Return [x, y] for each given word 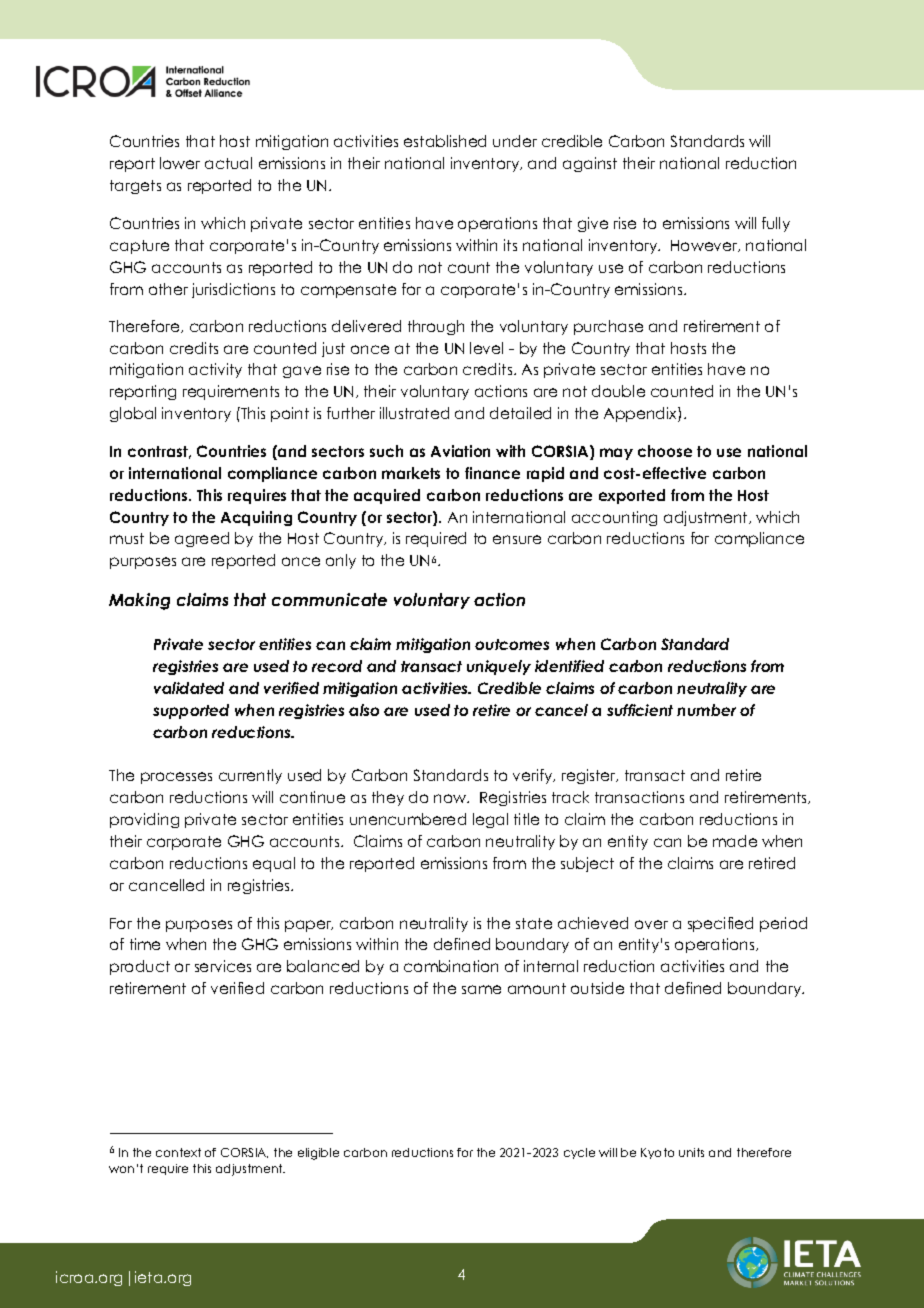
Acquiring [256, 518]
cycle [579, 1153]
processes [176, 778]
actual [228, 163]
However [705, 246]
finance [492, 473]
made [735, 841]
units [691, 1152]
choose [665, 451]
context [178, 1152]
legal [490, 820]
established [445, 141]
